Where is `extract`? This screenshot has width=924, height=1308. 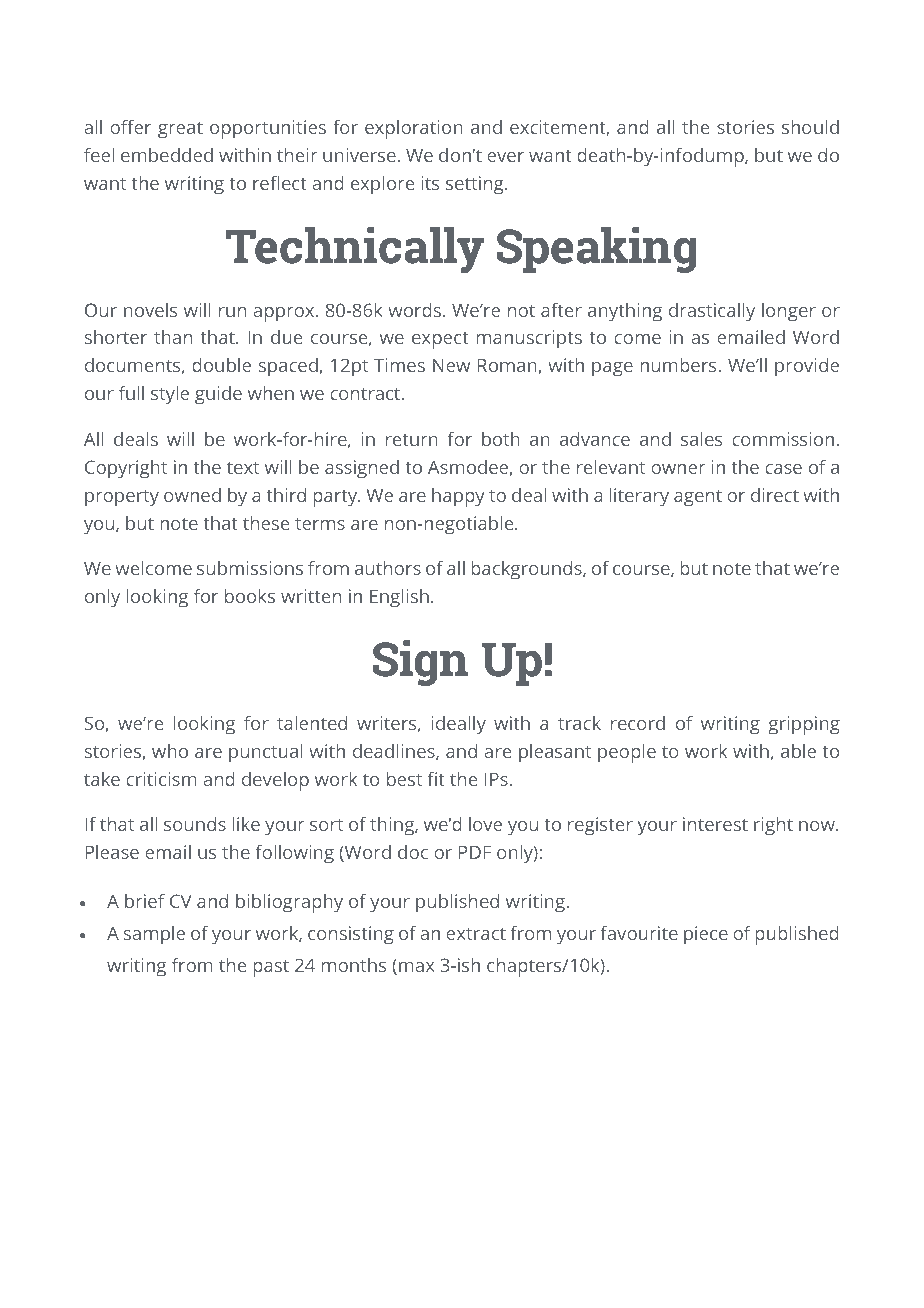
extract is located at coordinates (476, 934).
